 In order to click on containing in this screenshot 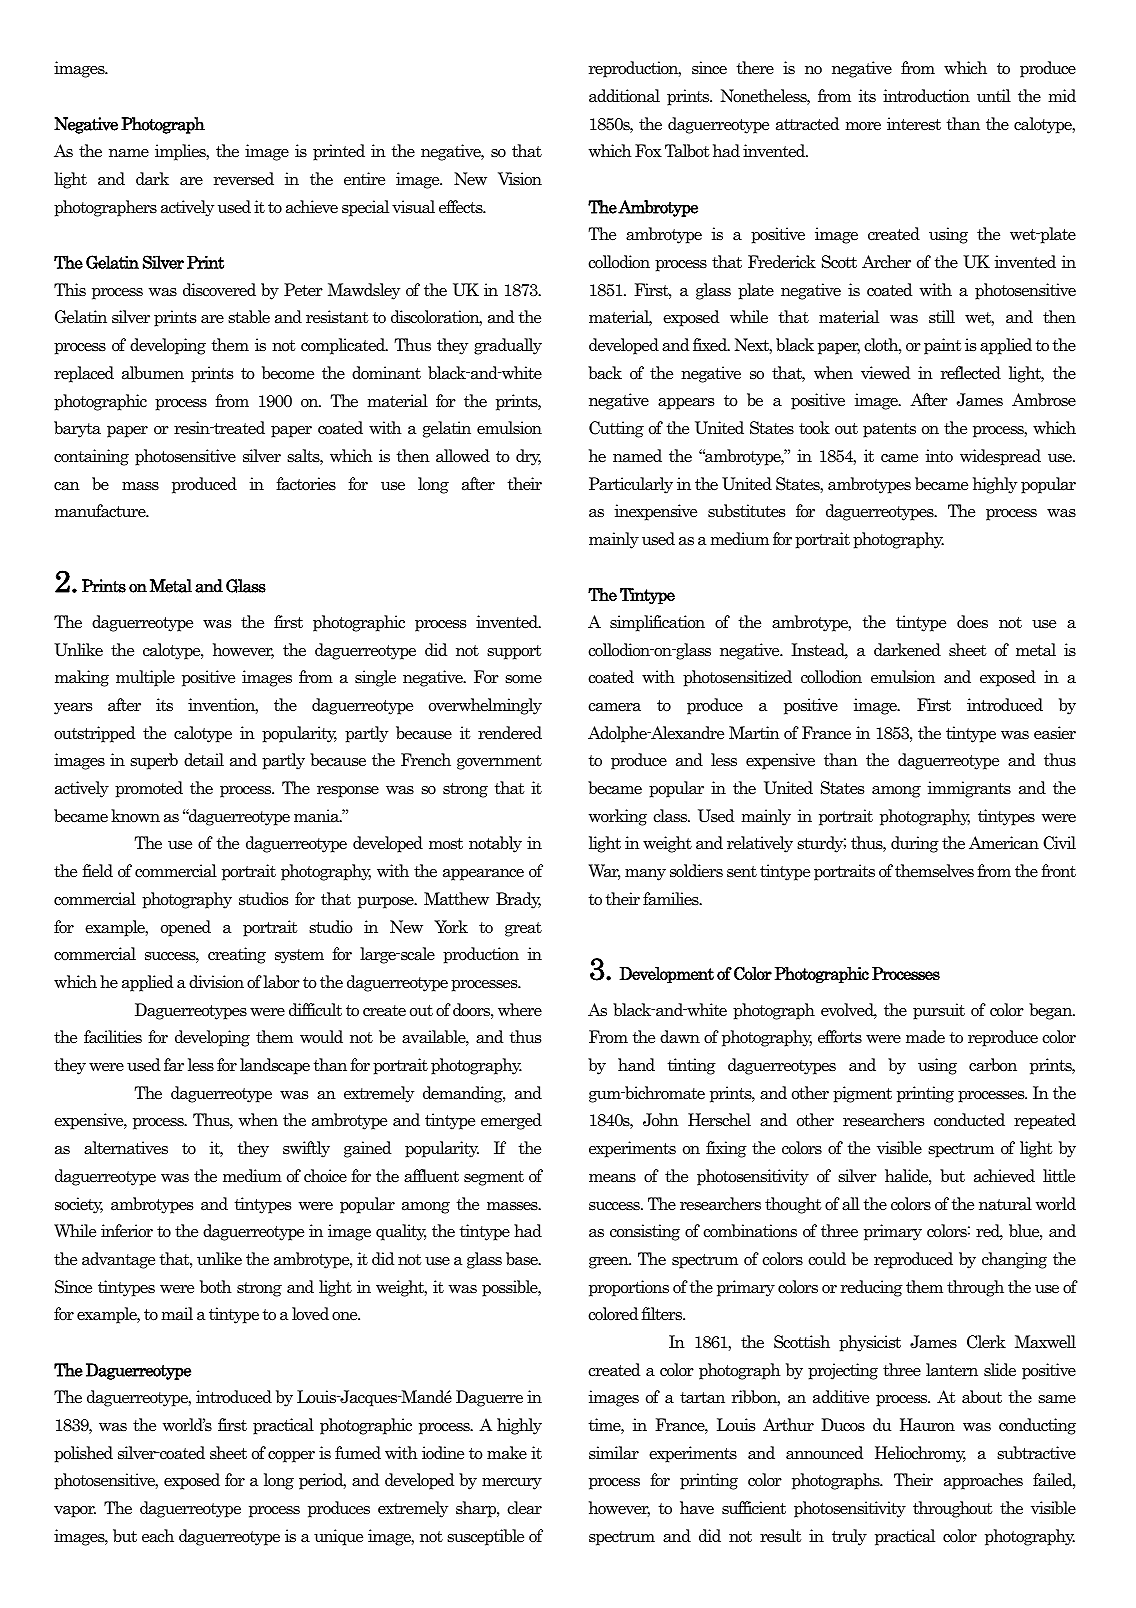, I will do `click(91, 457)`.
